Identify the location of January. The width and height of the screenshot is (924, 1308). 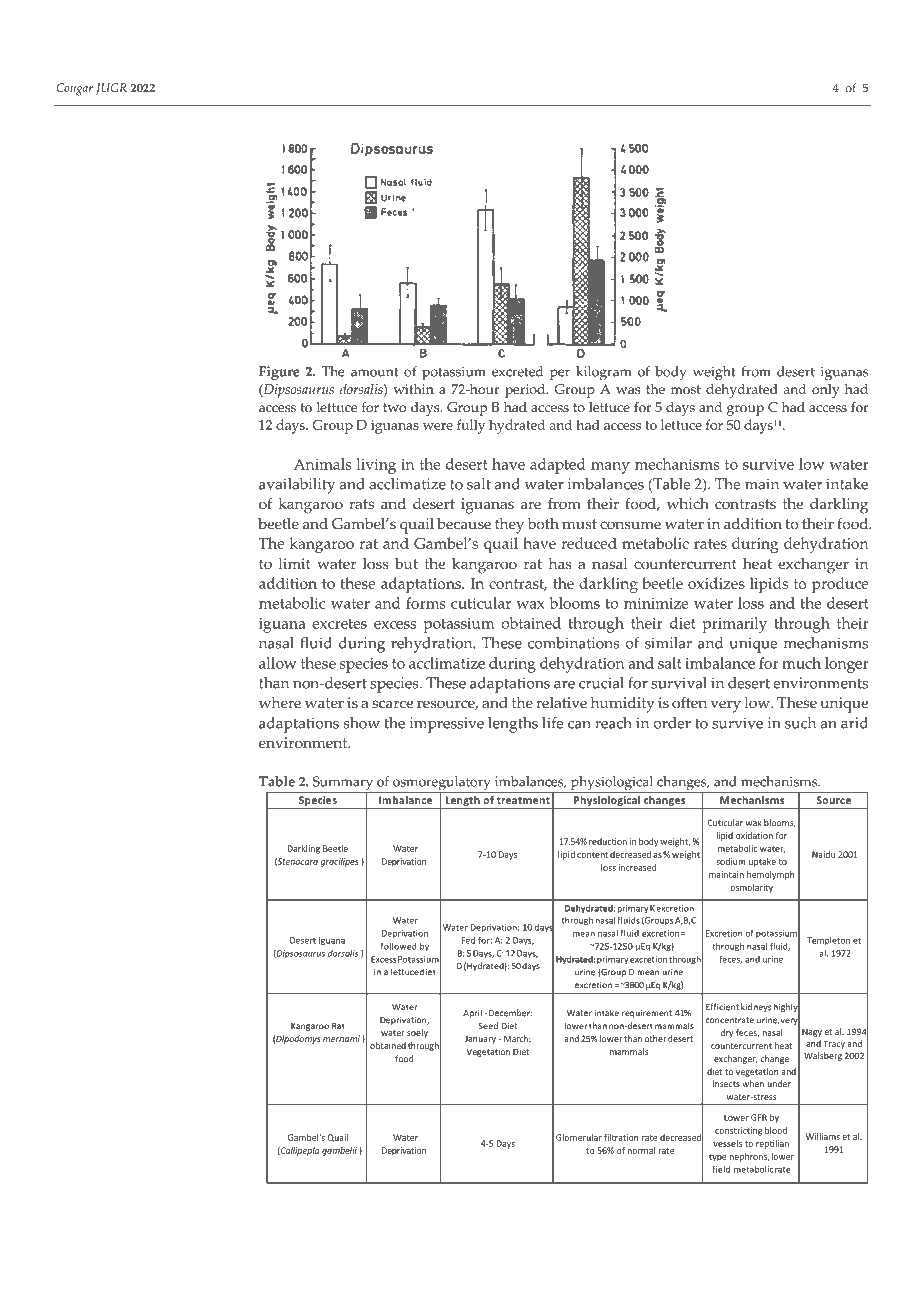
(480, 1040).
